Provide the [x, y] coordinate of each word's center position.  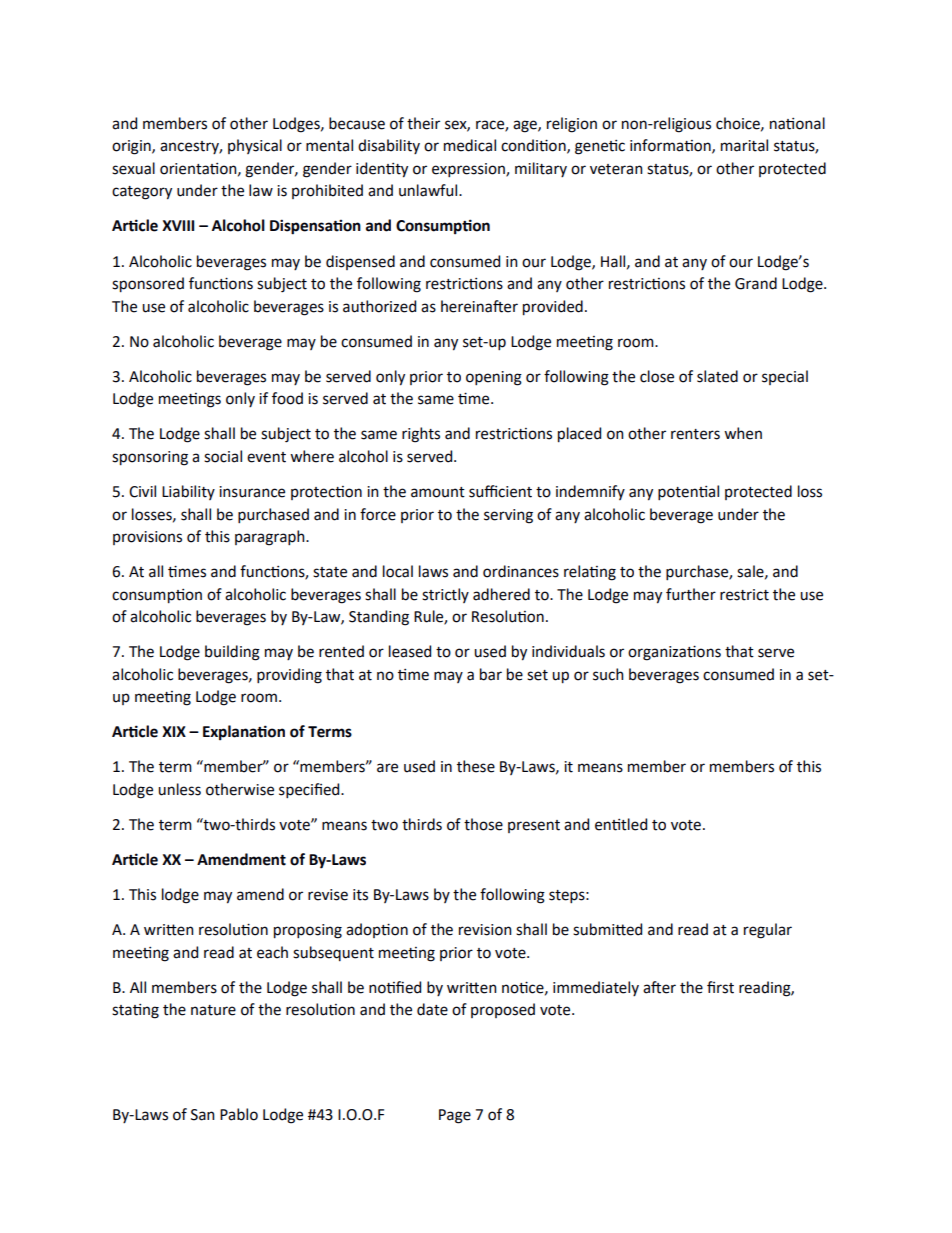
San [203, 1115]
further [691, 594]
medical [470, 145]
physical [255, 146]
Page [455, 1116]
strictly [445, 595]
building [232, 653]
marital [744, 145]
